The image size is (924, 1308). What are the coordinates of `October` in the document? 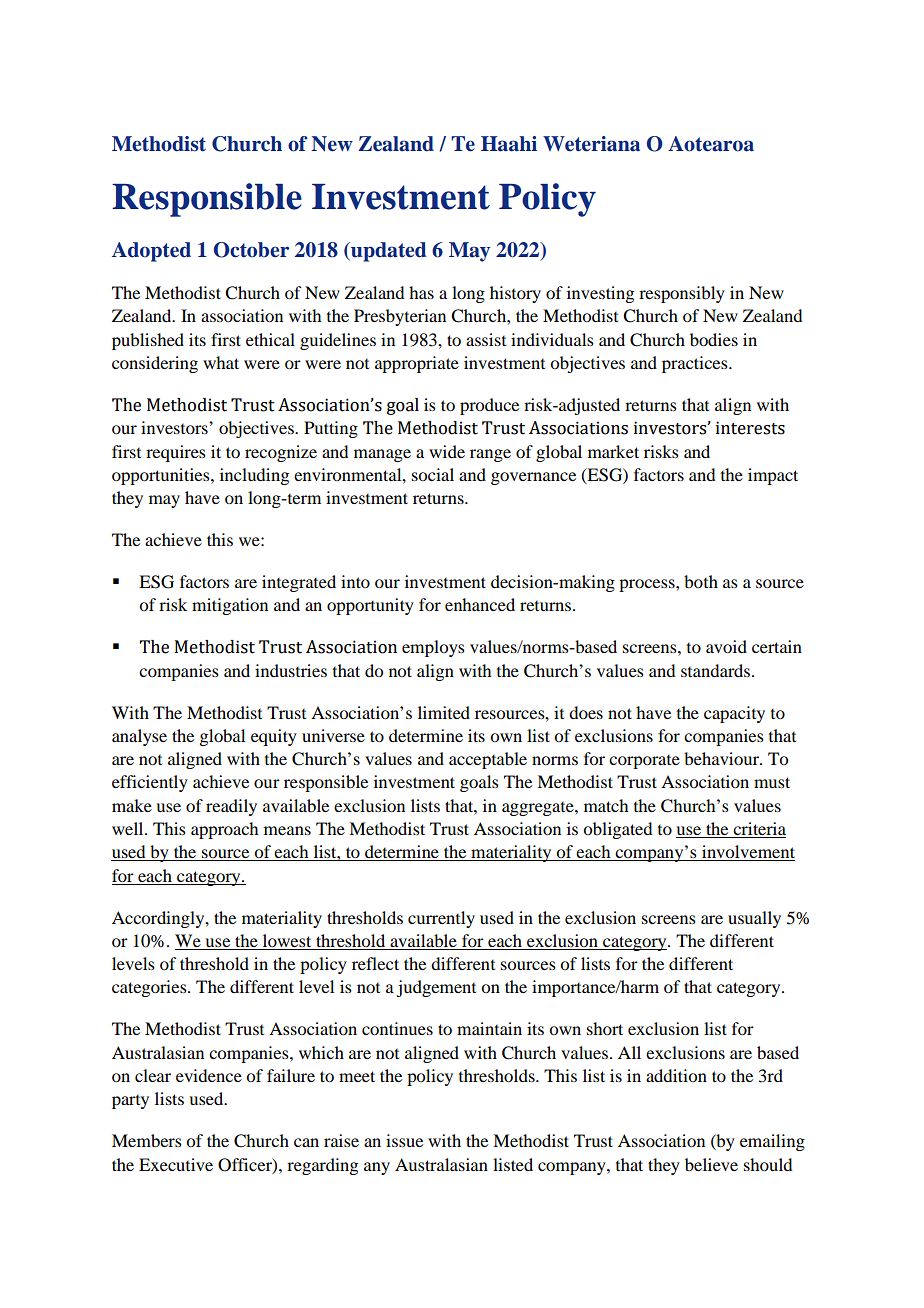 It's located at (251, 250).
